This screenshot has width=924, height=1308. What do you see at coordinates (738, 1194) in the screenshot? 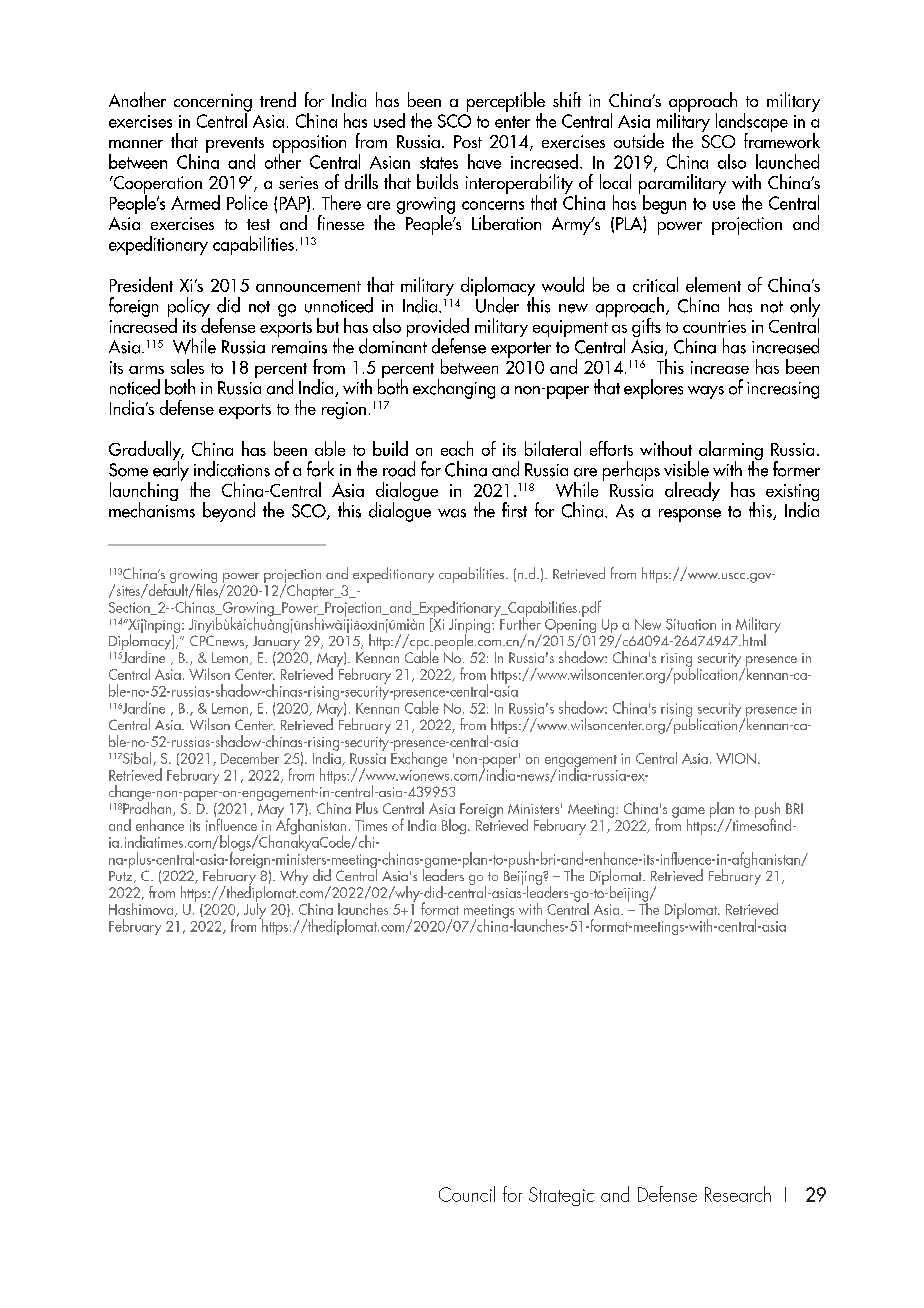
I see `Research` at bounding box center [738, 1194].
